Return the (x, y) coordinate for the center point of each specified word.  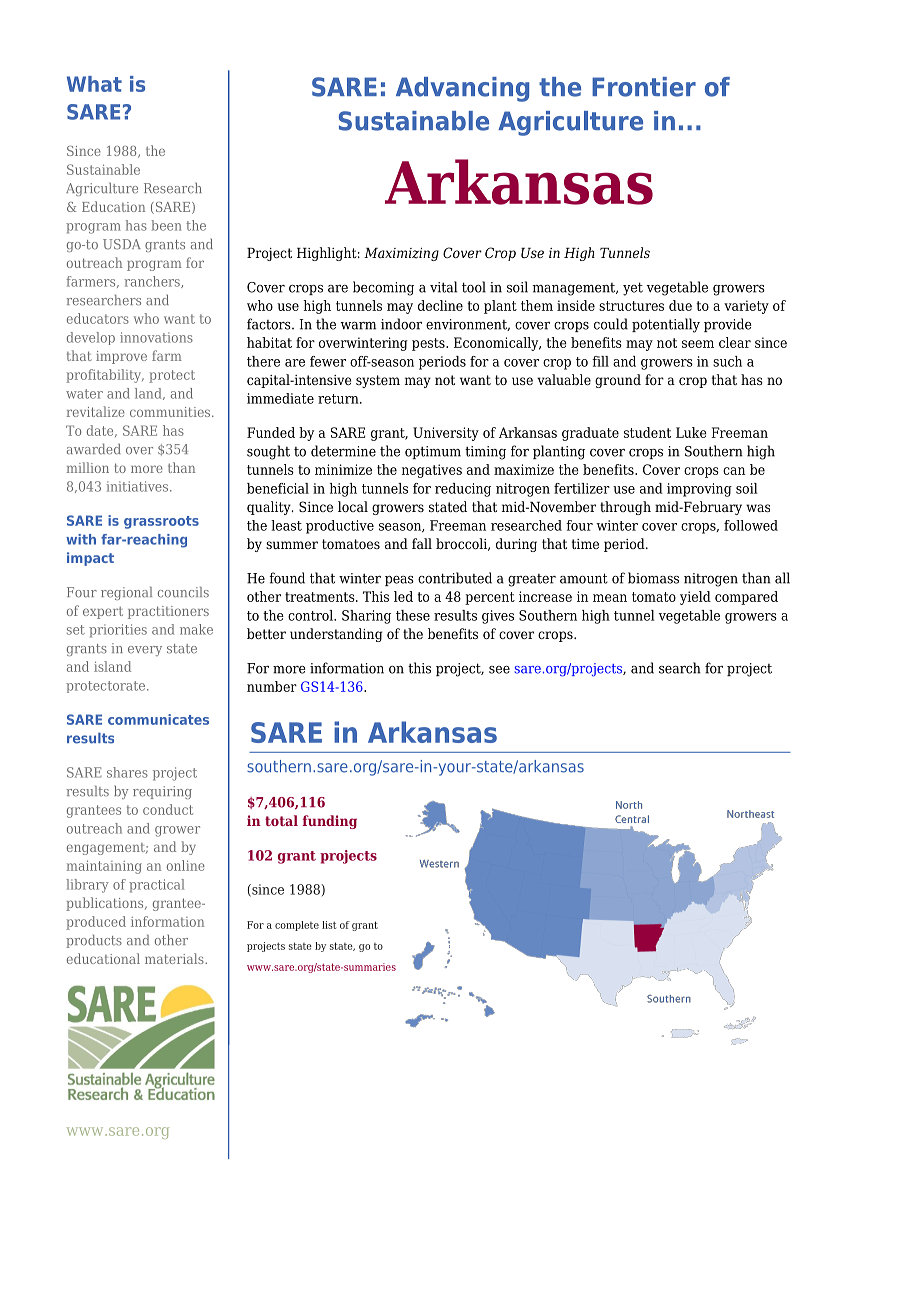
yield (695, 598)
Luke (691, 432)
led (403, 596)
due (680, 305)
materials (175, 958)
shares (127, 772)
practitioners (168, 612)
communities (171, 412)
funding (329, 822)
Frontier (644, 87)
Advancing (462, 89)
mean (610, 598)
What (94, 84)
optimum (433, 452)
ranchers (153, 282)
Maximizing (401, 254)
